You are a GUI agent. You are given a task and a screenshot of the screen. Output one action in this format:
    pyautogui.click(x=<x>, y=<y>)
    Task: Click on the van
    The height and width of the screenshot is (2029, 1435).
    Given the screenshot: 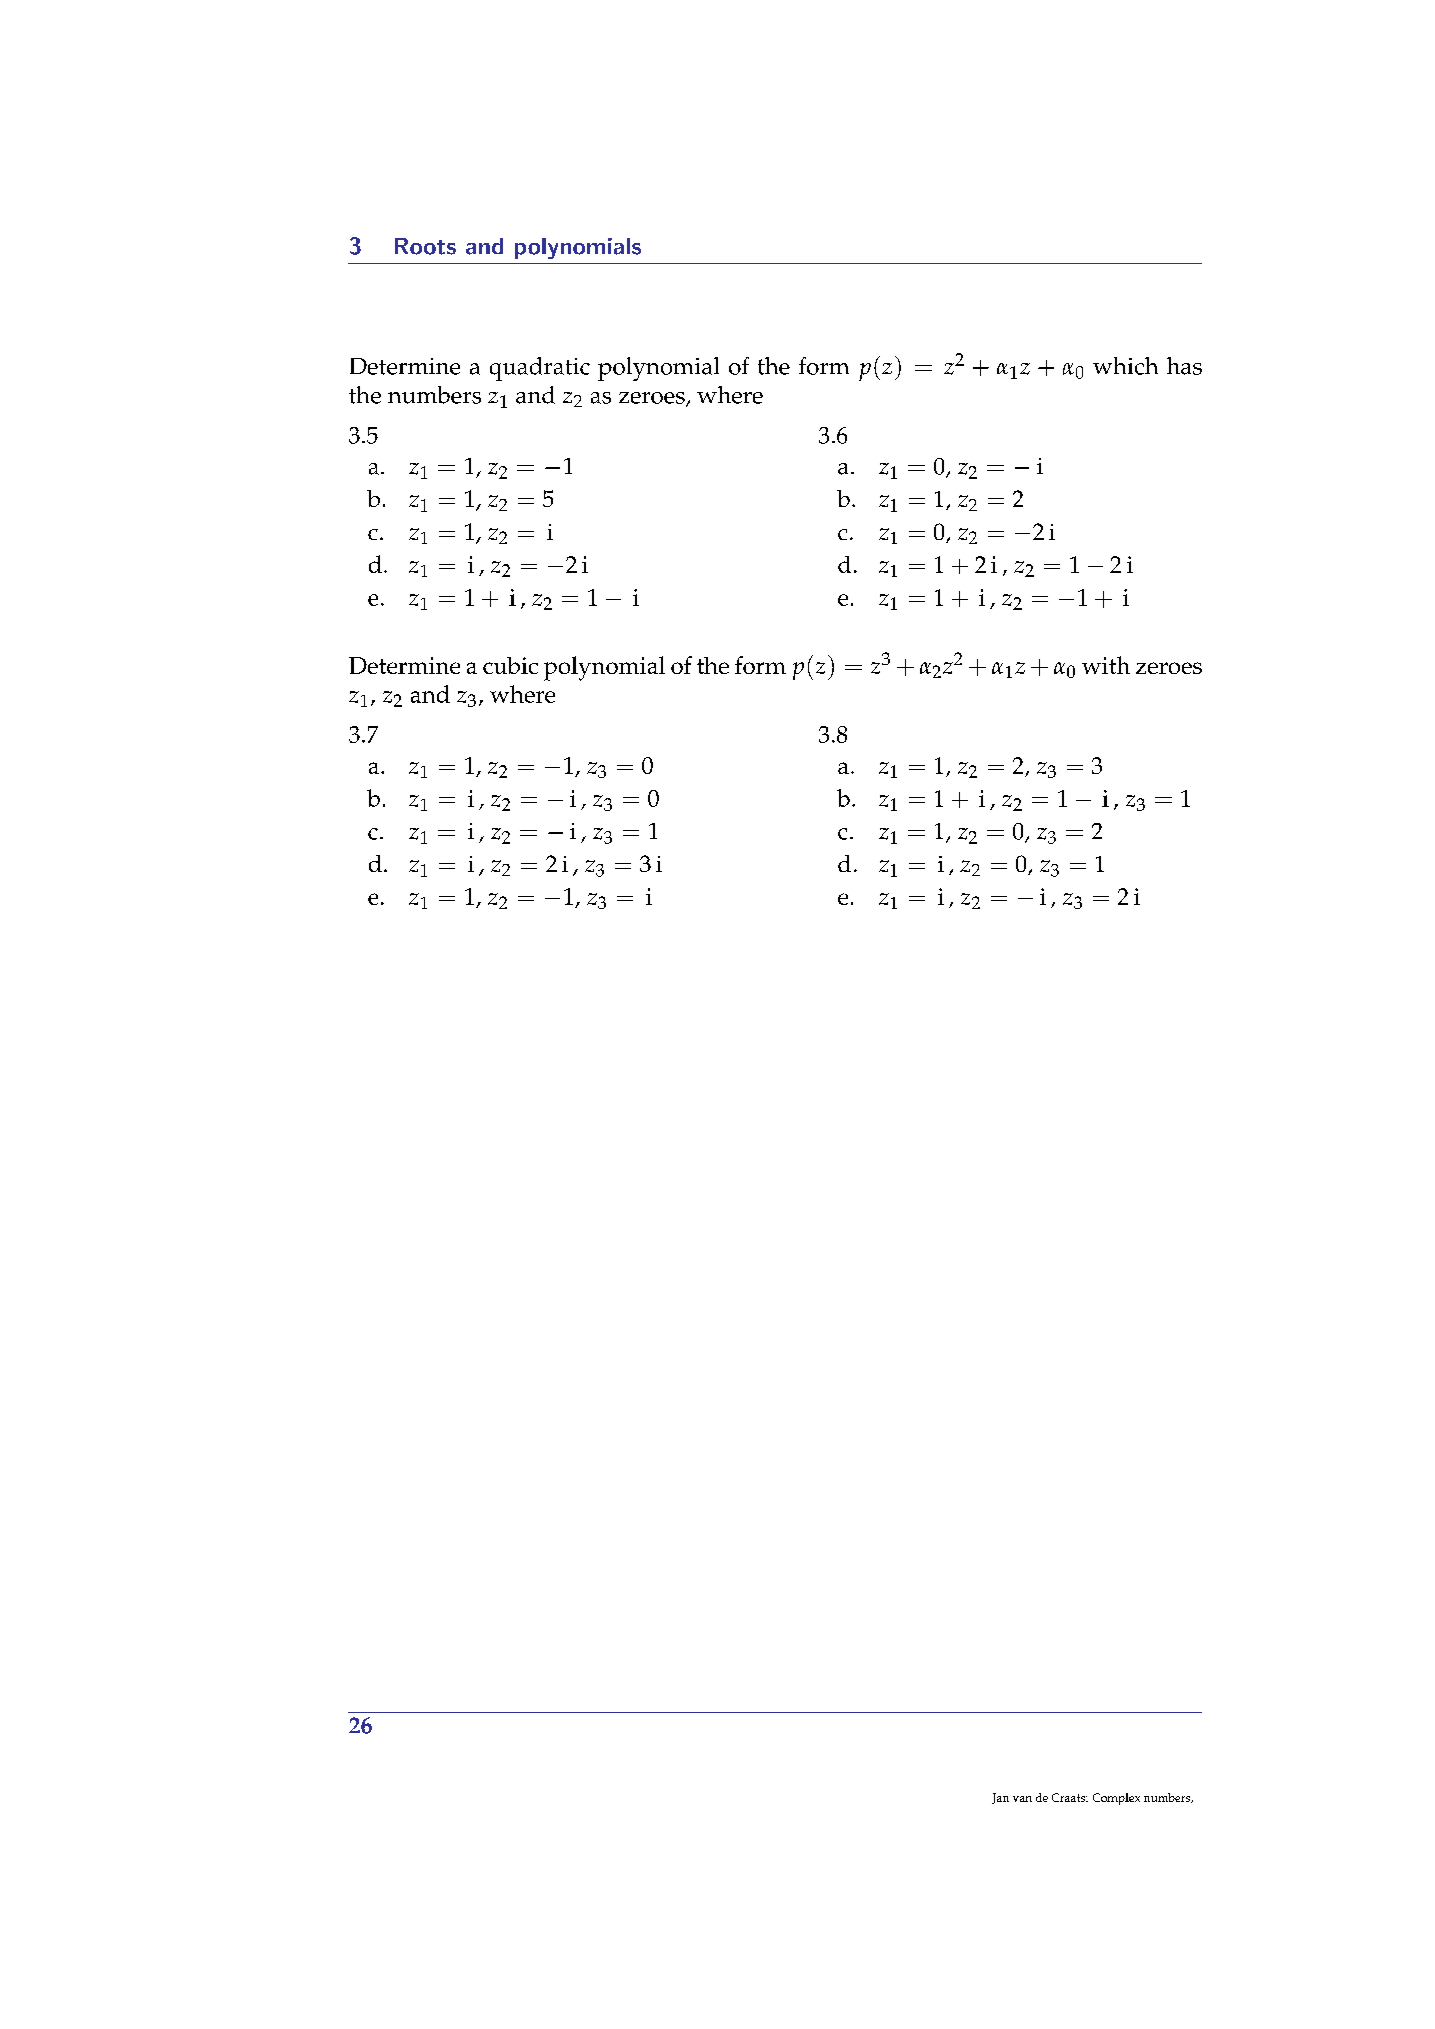 What is the action you would take?
    pyautogui.click(x=1022, y=1799)
